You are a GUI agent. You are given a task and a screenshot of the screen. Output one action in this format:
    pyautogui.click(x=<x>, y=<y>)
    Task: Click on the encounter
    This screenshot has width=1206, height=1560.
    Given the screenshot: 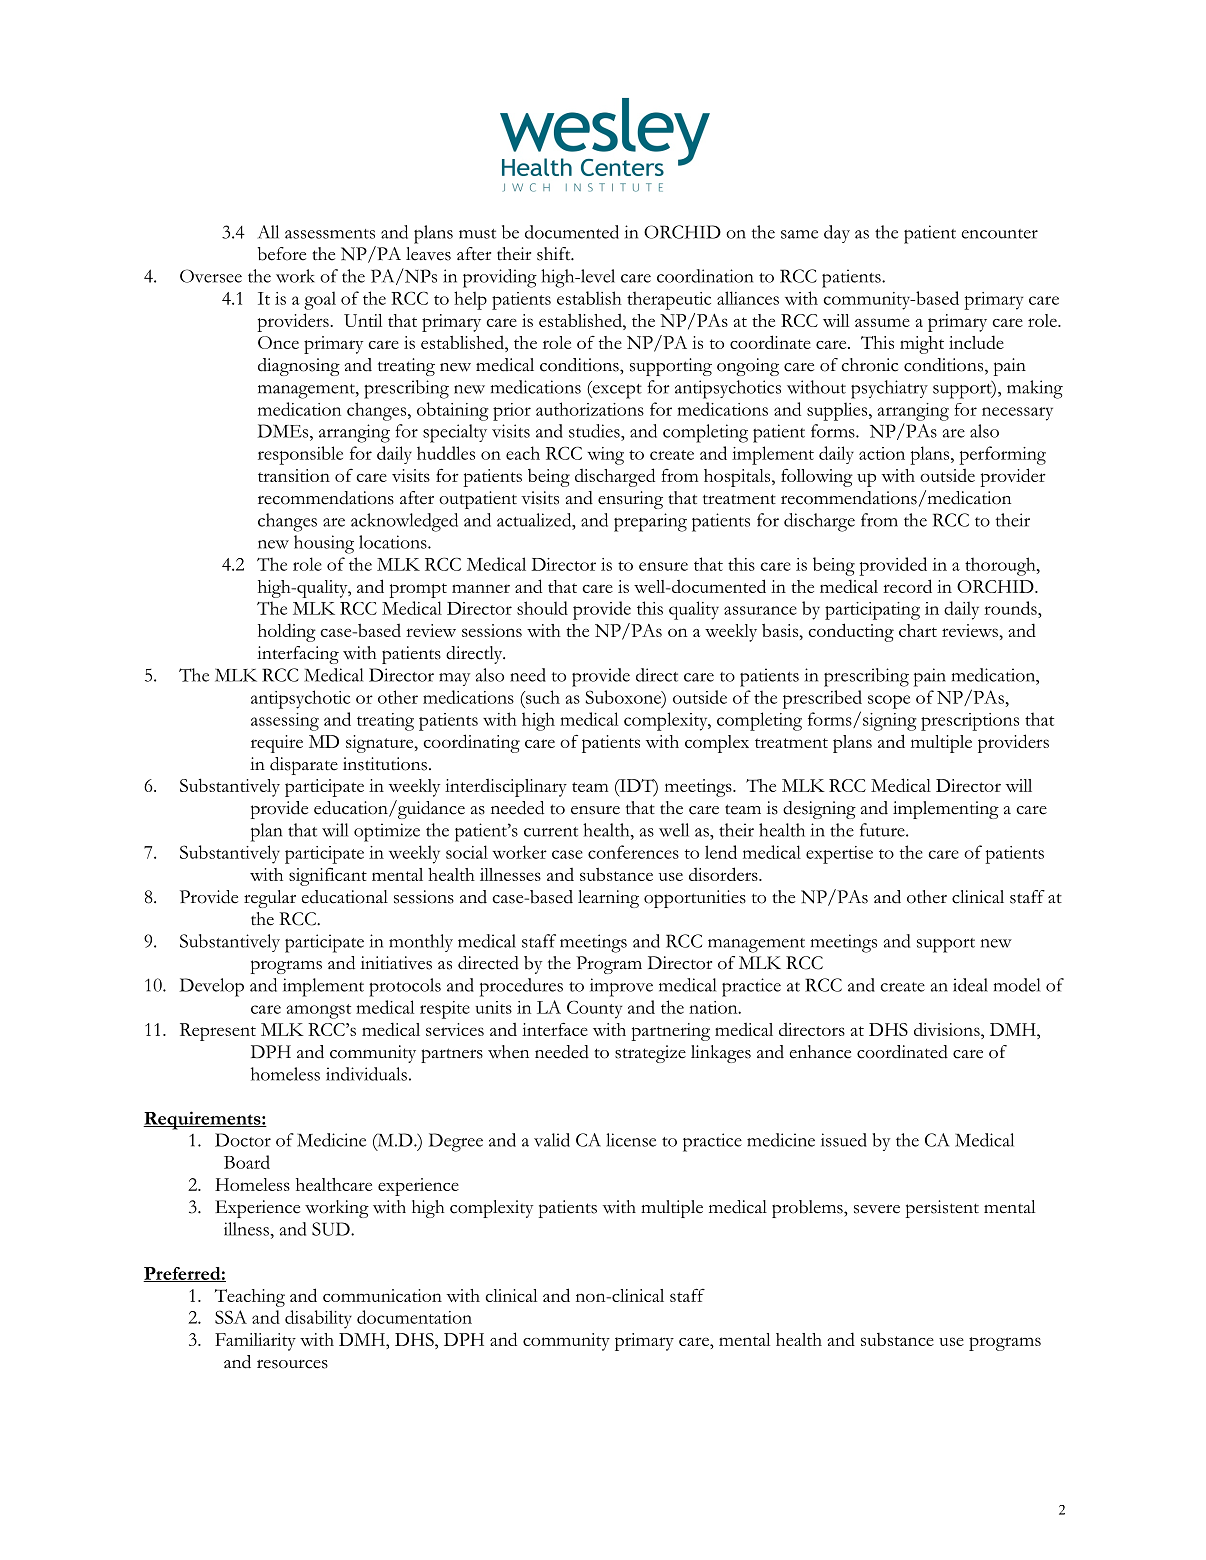 What is the action you would take?
    pyautogui.click(x=999, y=234)
